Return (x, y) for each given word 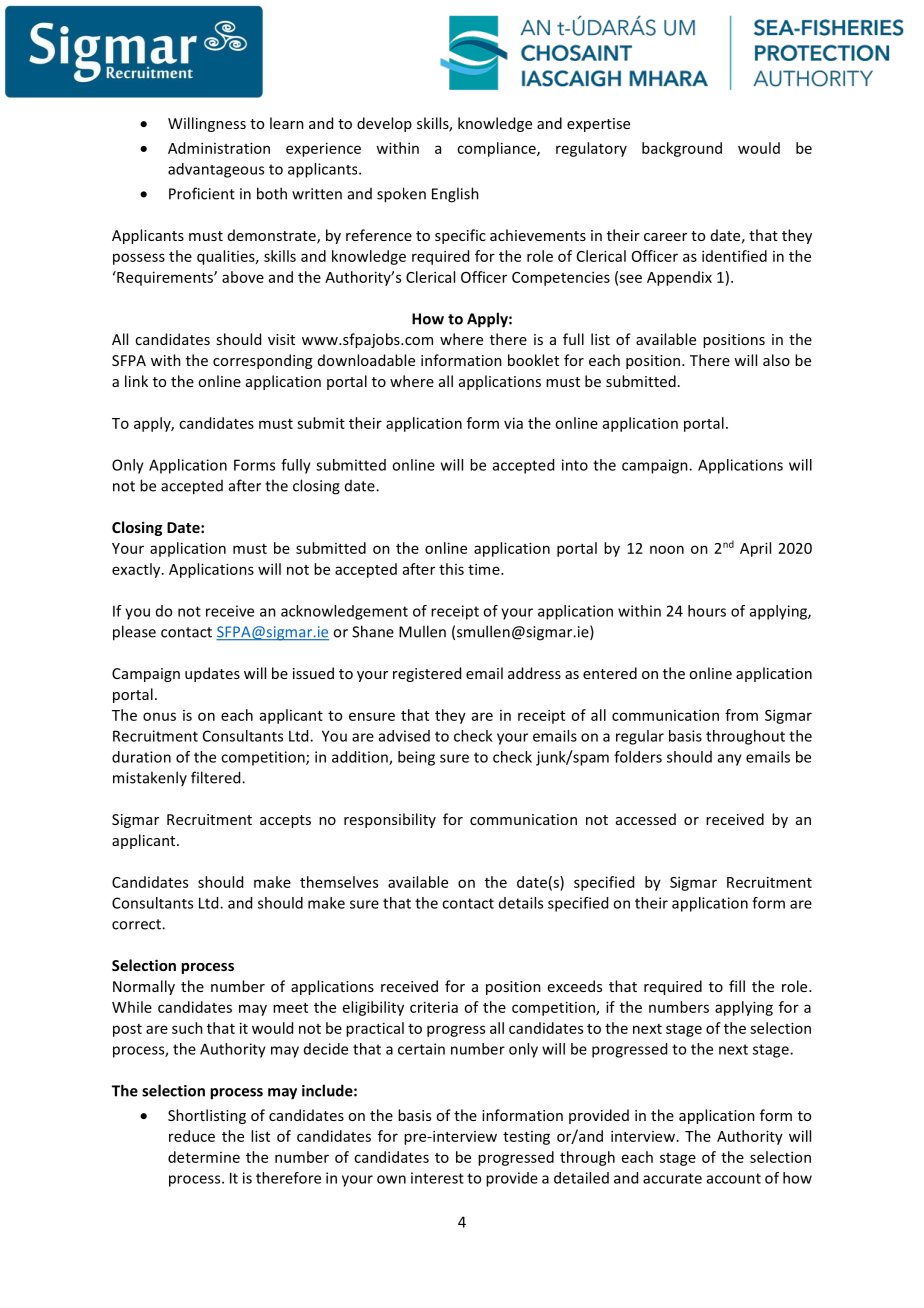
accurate (672, 1178)
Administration (219, 148)
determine (204, 1157)
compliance (497, 149)
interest (437, 1178)
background (682, 149)
